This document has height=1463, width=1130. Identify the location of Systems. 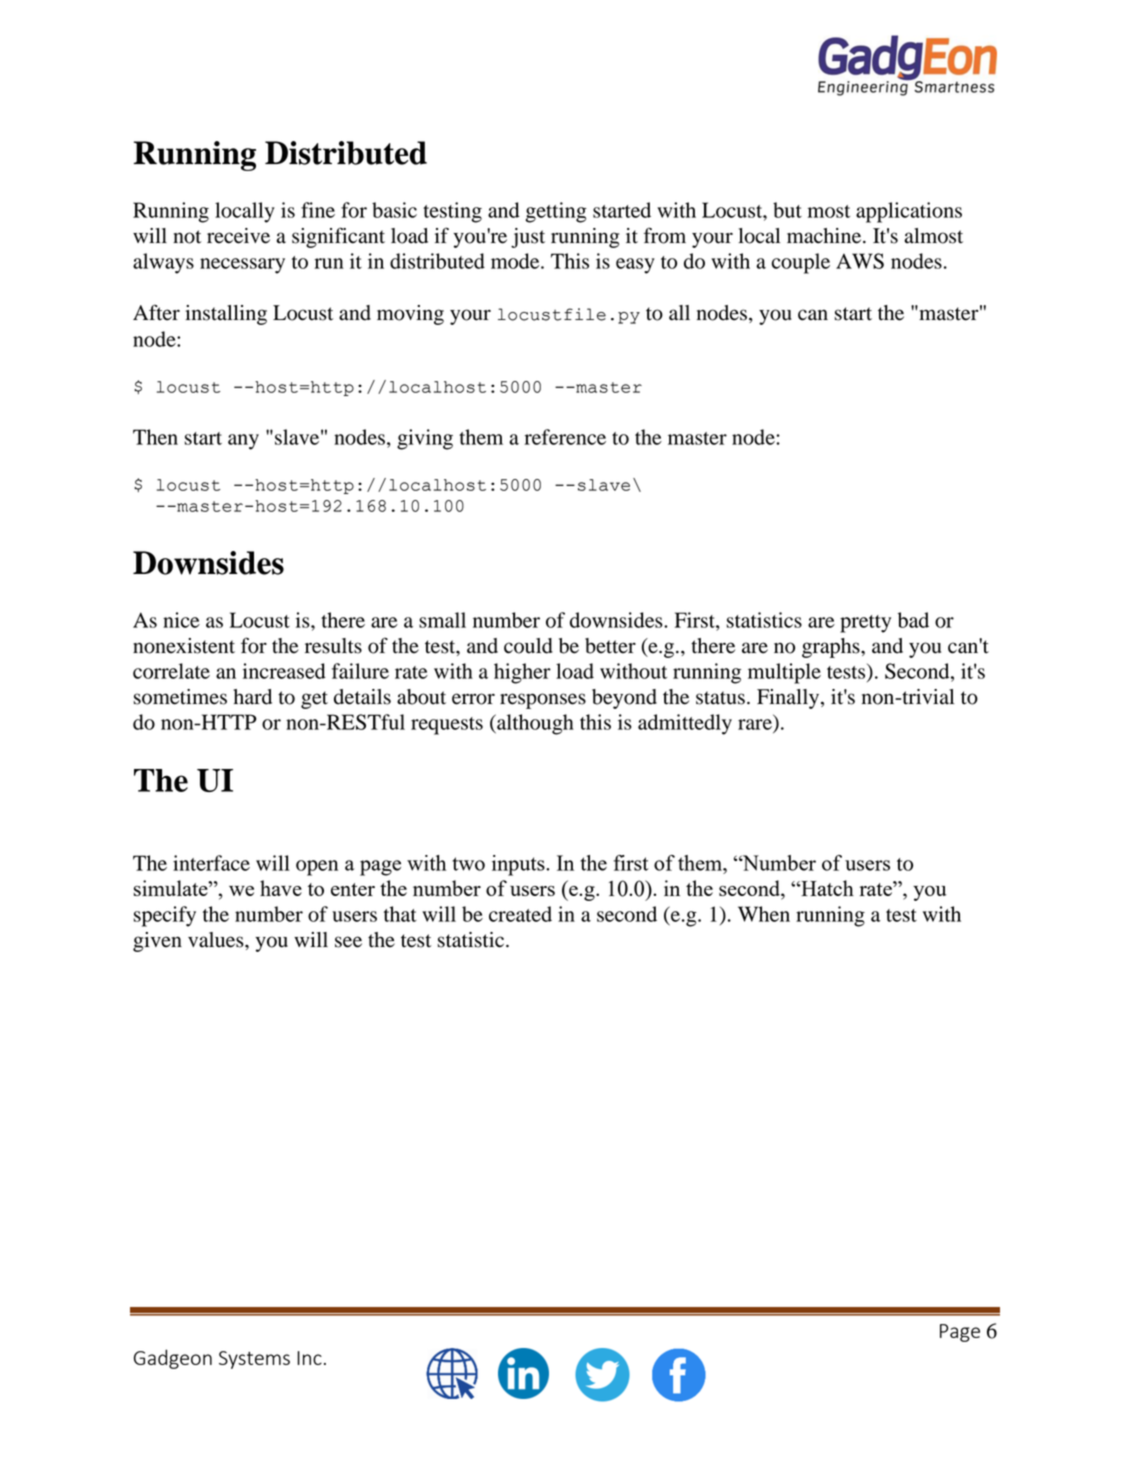
(254, 1360).
